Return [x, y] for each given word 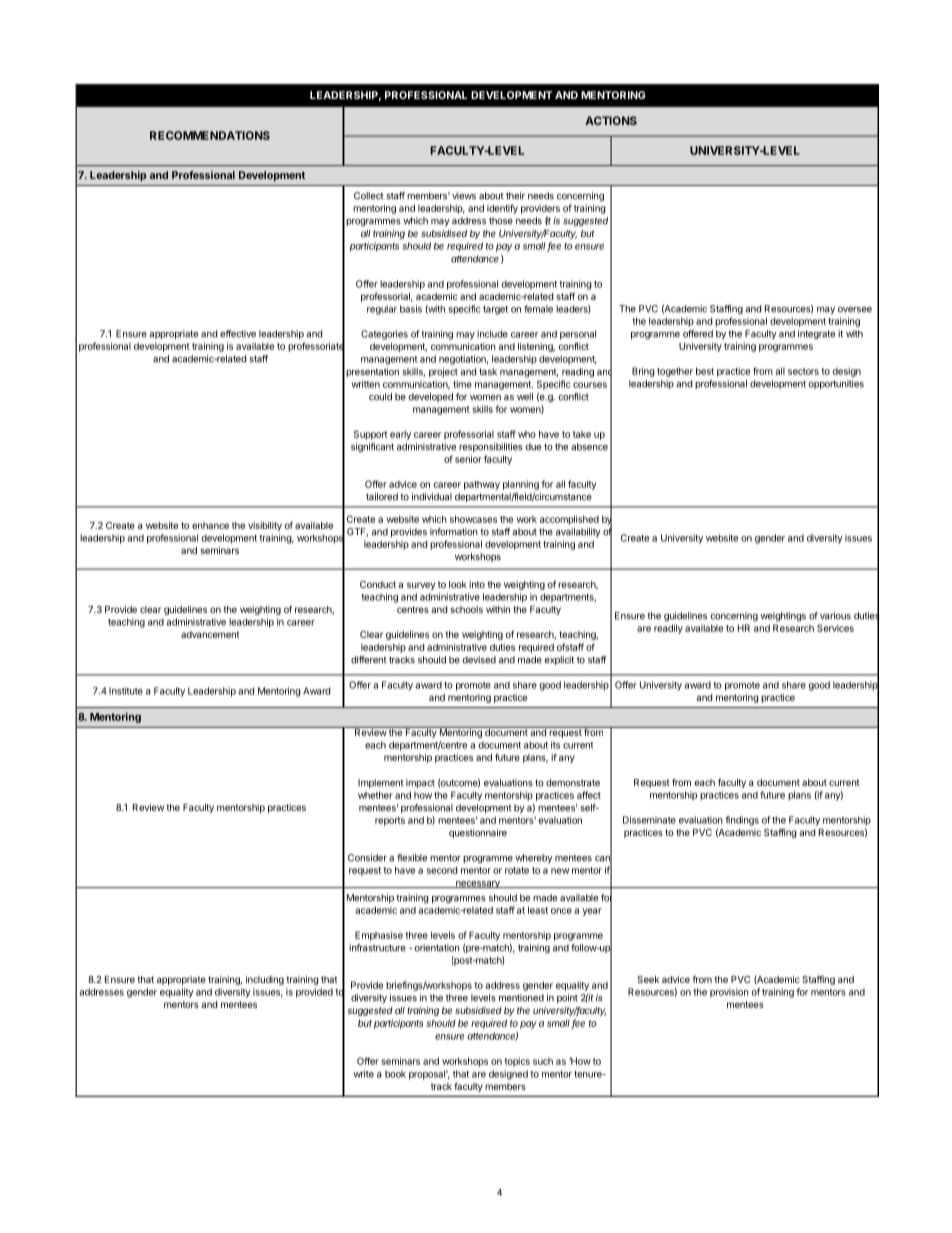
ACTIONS [611, 120]
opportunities [836, 384]
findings [742, 821]
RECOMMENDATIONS [210, 135]
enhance [210, 525]
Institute [126, 691]
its [555, 745]
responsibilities [491, 447]
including [265, 980]
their [515, 196]
